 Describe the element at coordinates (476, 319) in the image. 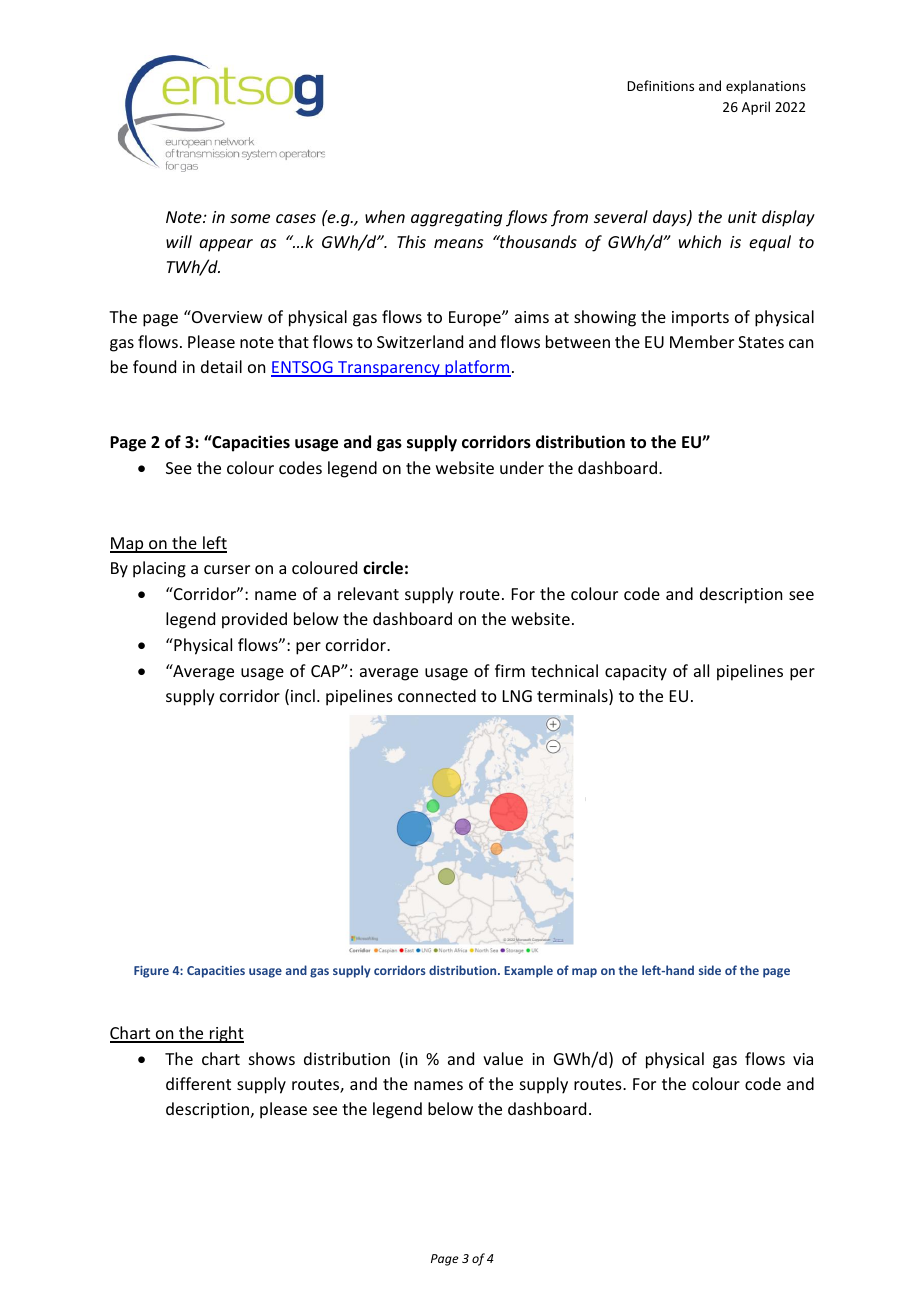

I see `Europe` at that location.
